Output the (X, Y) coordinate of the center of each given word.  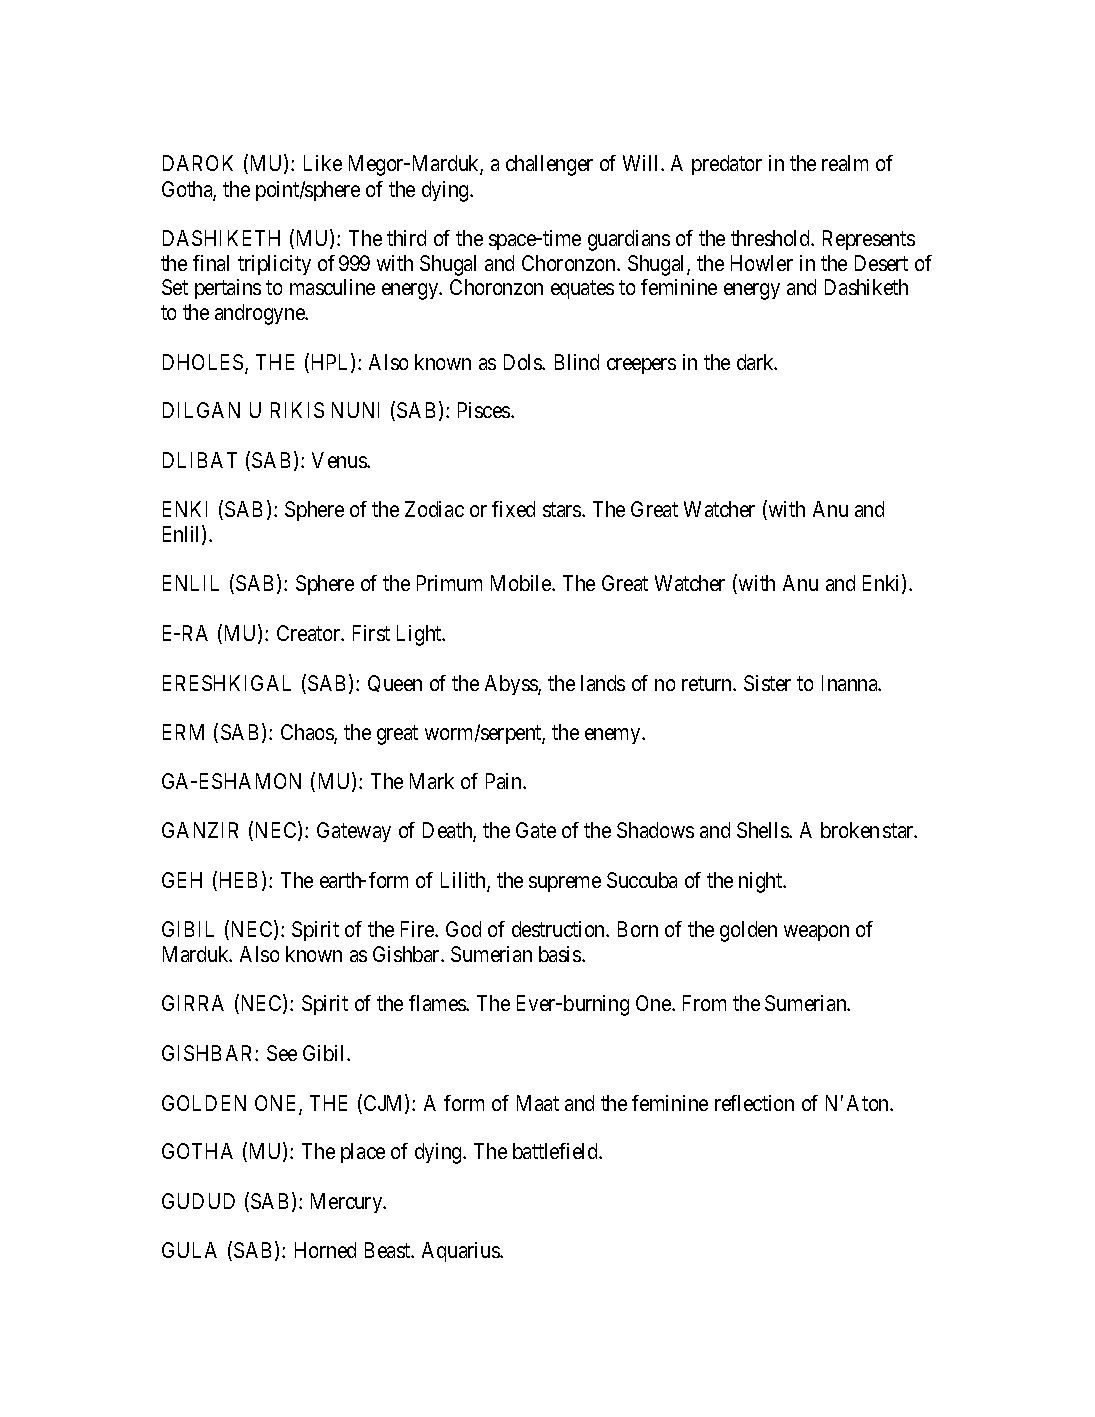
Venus (340, 460)
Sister (767, 683)
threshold (772, 238)
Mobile (522, 583)
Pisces (485, 410)
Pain (505, 781)
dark (757, 362)
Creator (310, 633)
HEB (236, 881)
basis (561, 954)
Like (323, 163)
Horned (325, 1250)
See (282, 1053)
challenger (549, 165)
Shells (763, 830)
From (704, 1003)
